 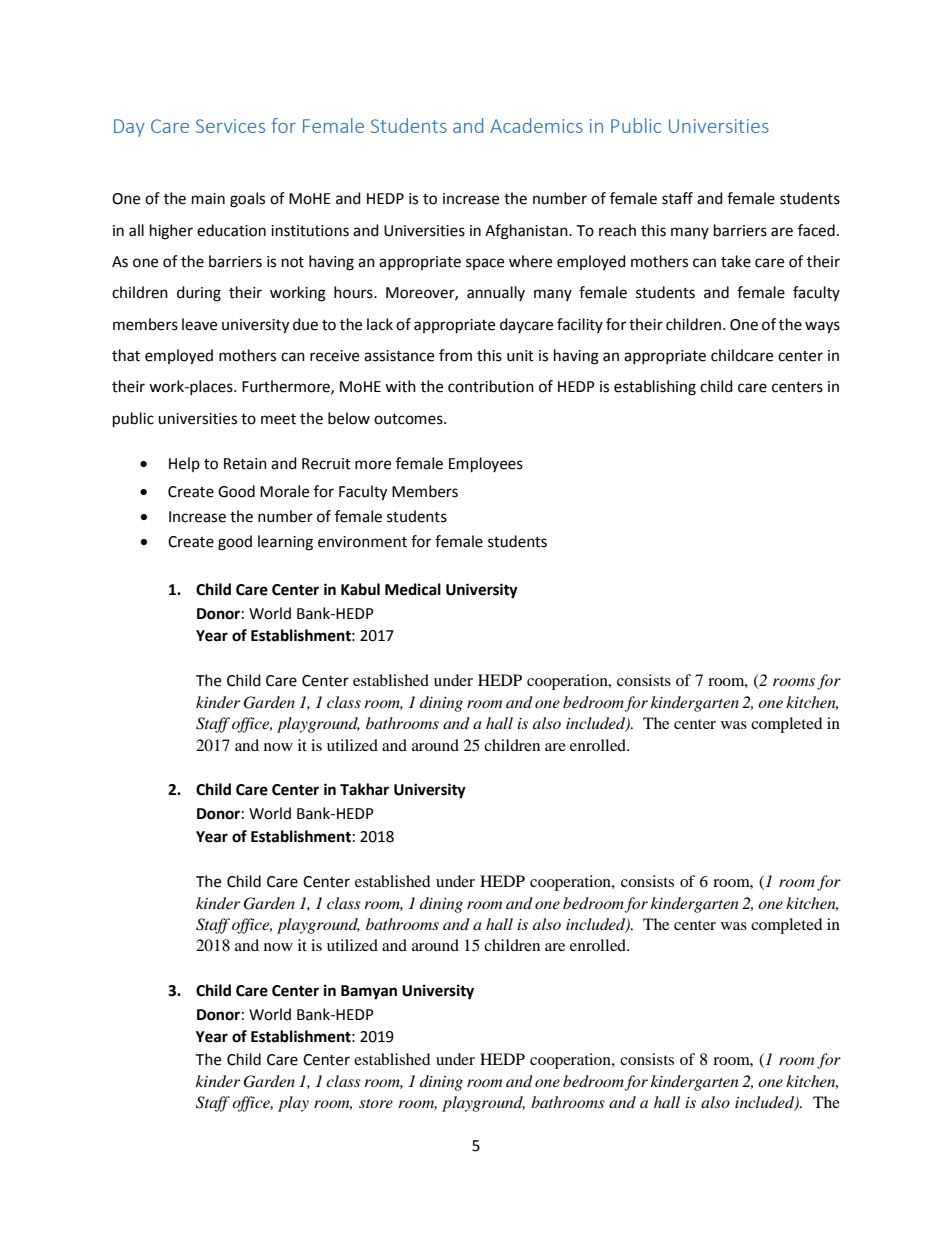 What do you see at coordinates (376, 1103) in the page?
I see `store` at bounding box center [376, 1103].
